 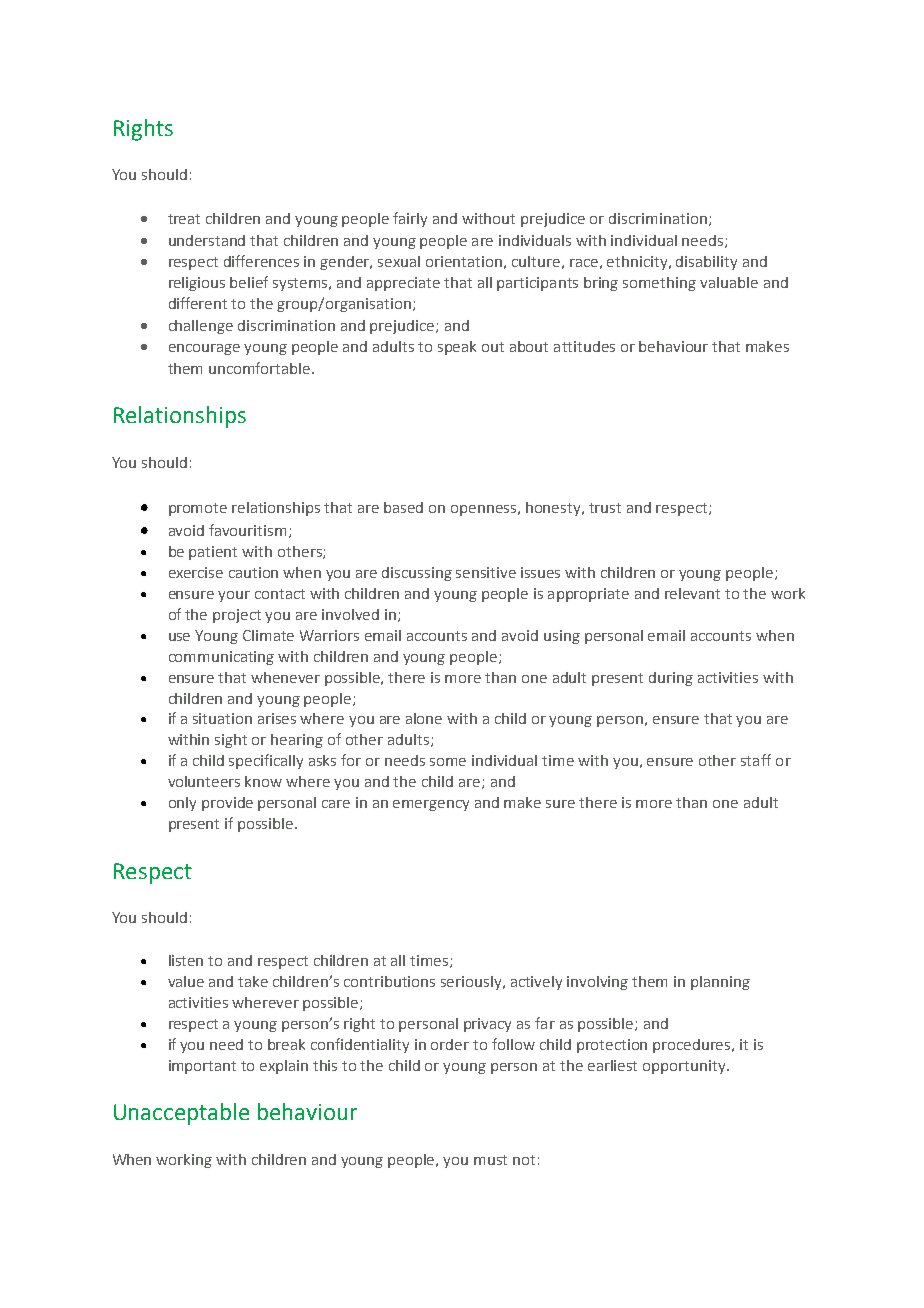 I want to click on favouritism, so click(x=247, y=530).
